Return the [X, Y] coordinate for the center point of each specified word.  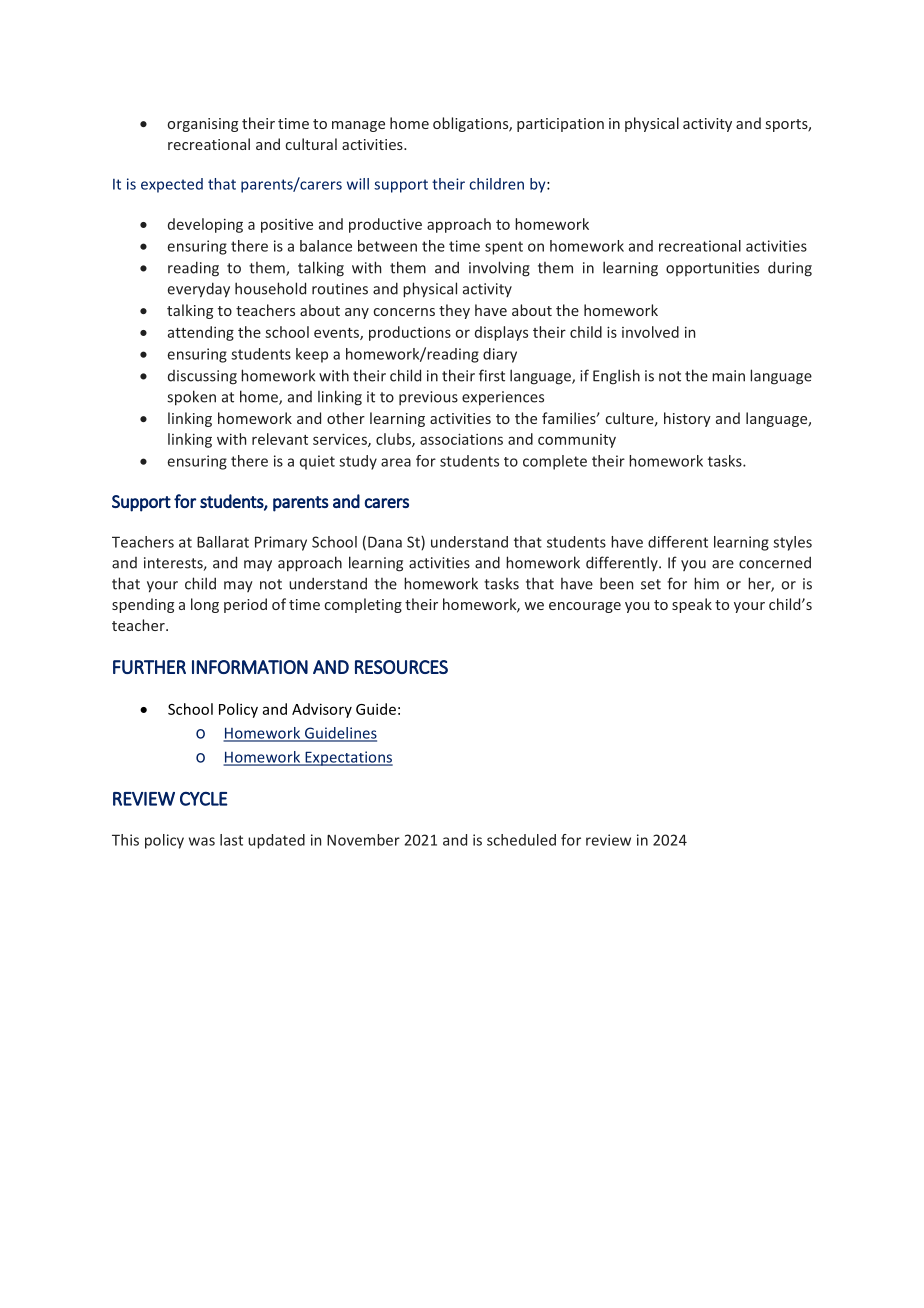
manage [358, 126]
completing [363, 605]
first [492, 375]
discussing [202, 377]
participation [560, 125]
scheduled [521, 840]
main [728, 376]
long [205, 605]
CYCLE [204, 799]
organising [203, 125]
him [706, 583]
